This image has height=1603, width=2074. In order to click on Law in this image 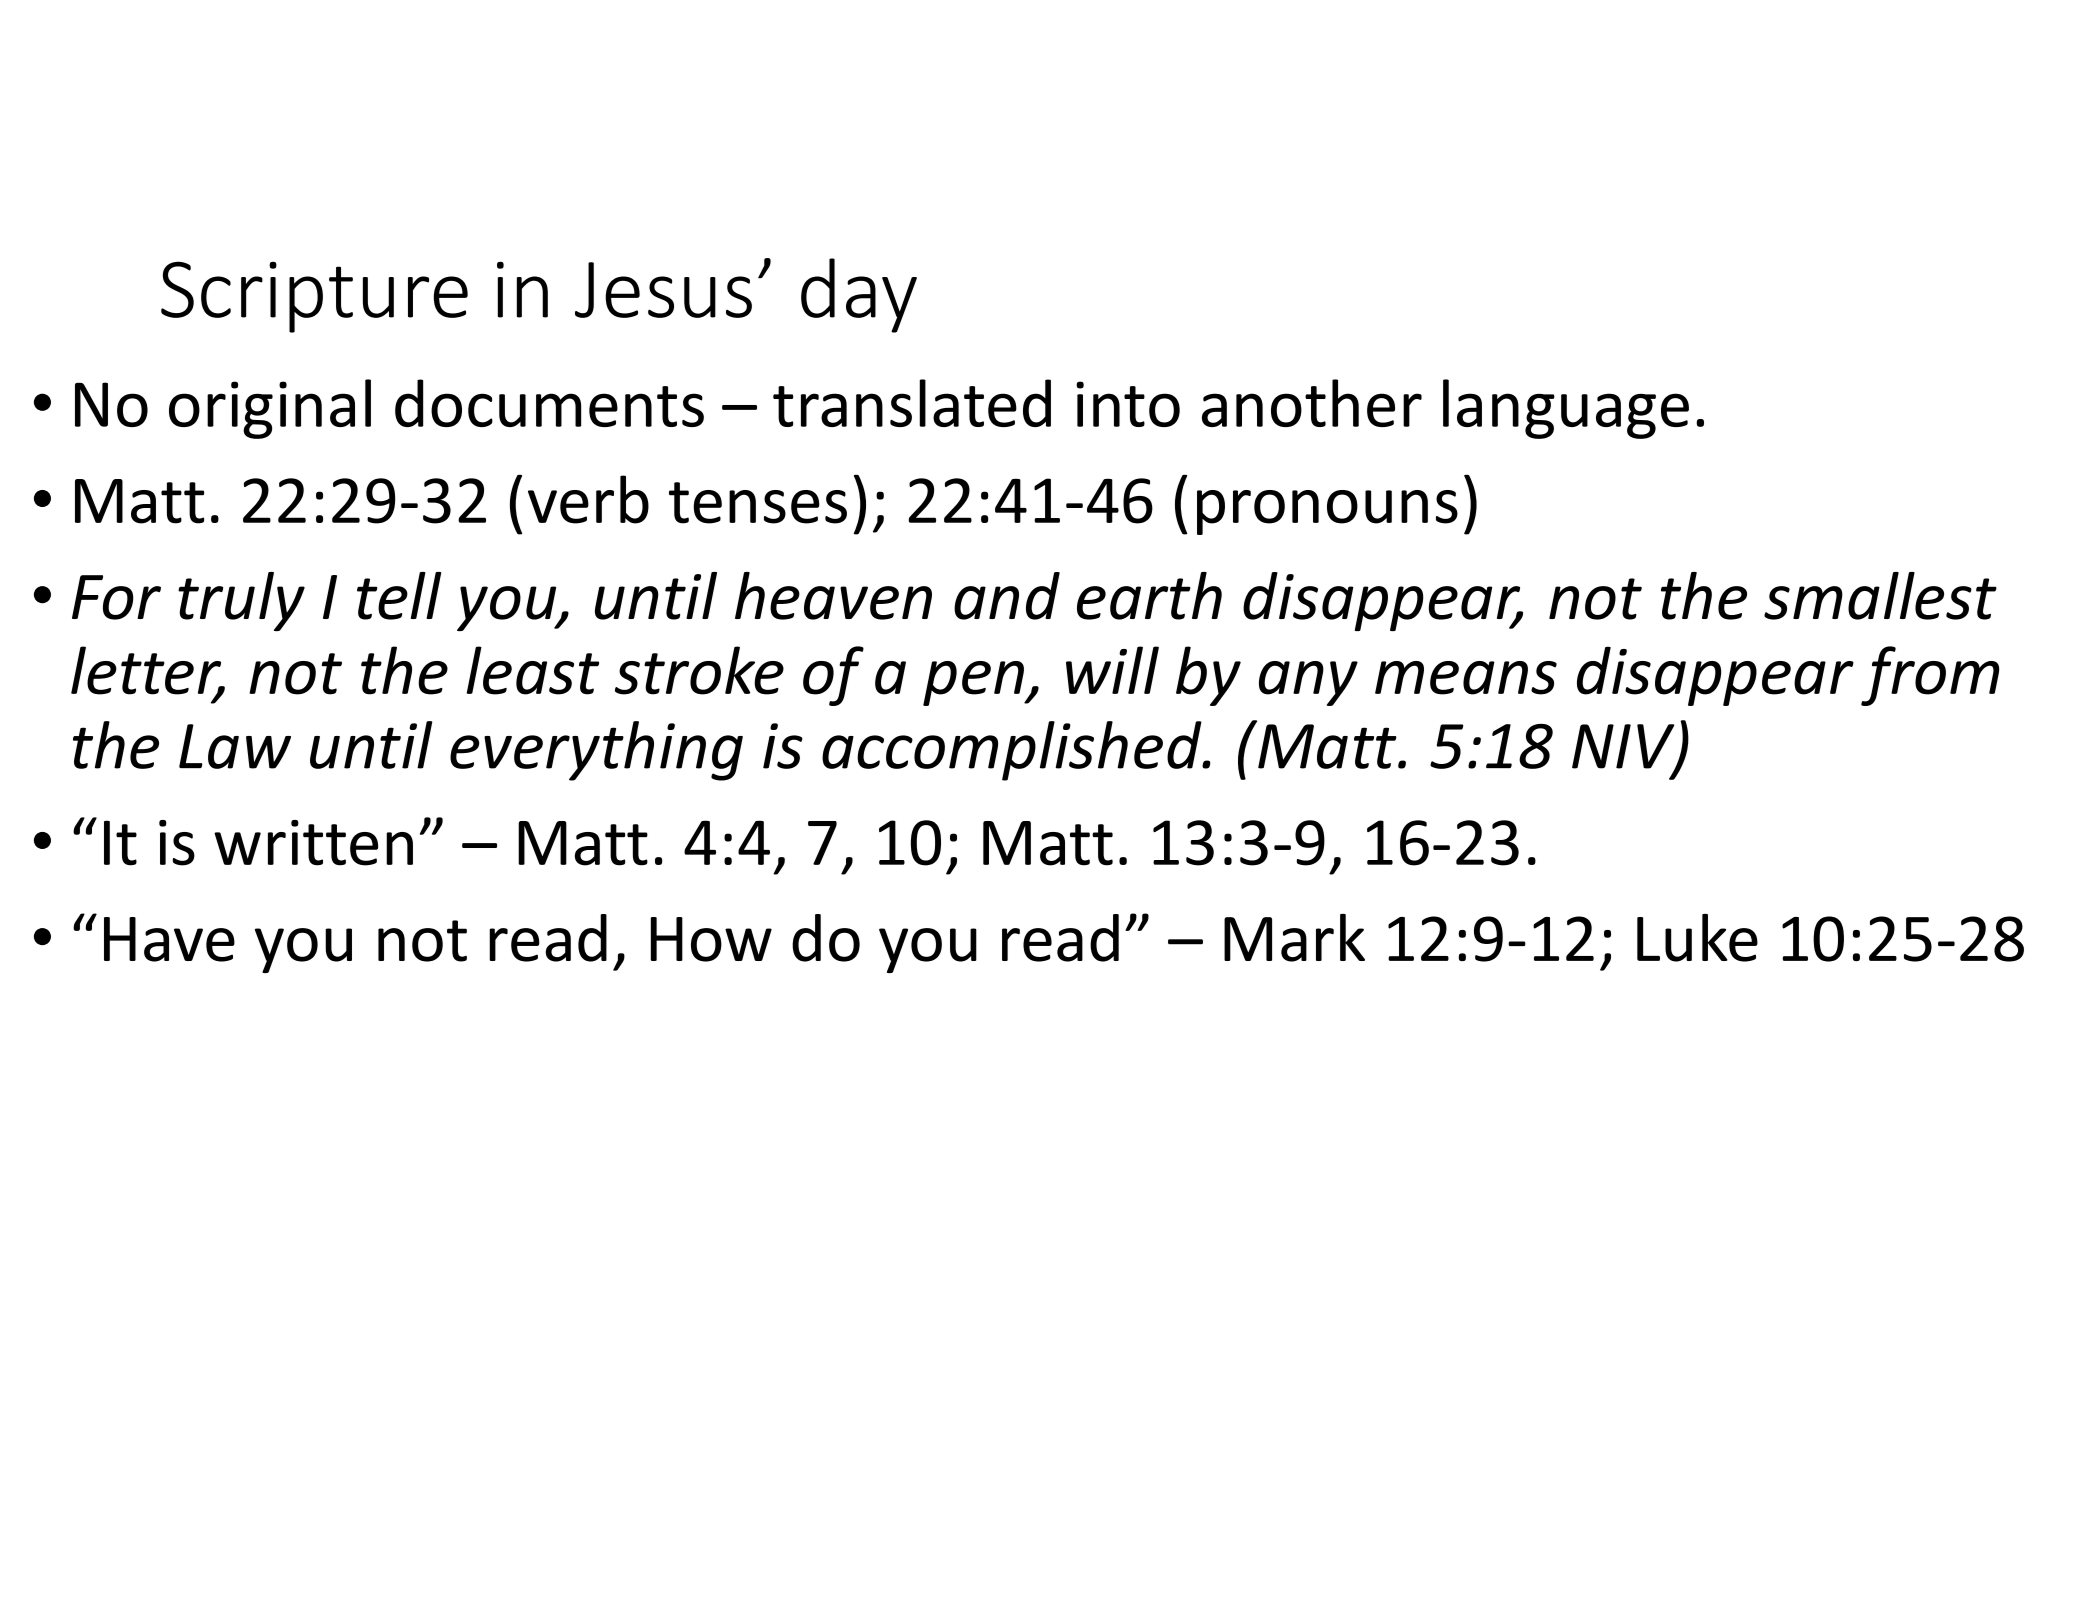, I will do `click(235, 746)`.
